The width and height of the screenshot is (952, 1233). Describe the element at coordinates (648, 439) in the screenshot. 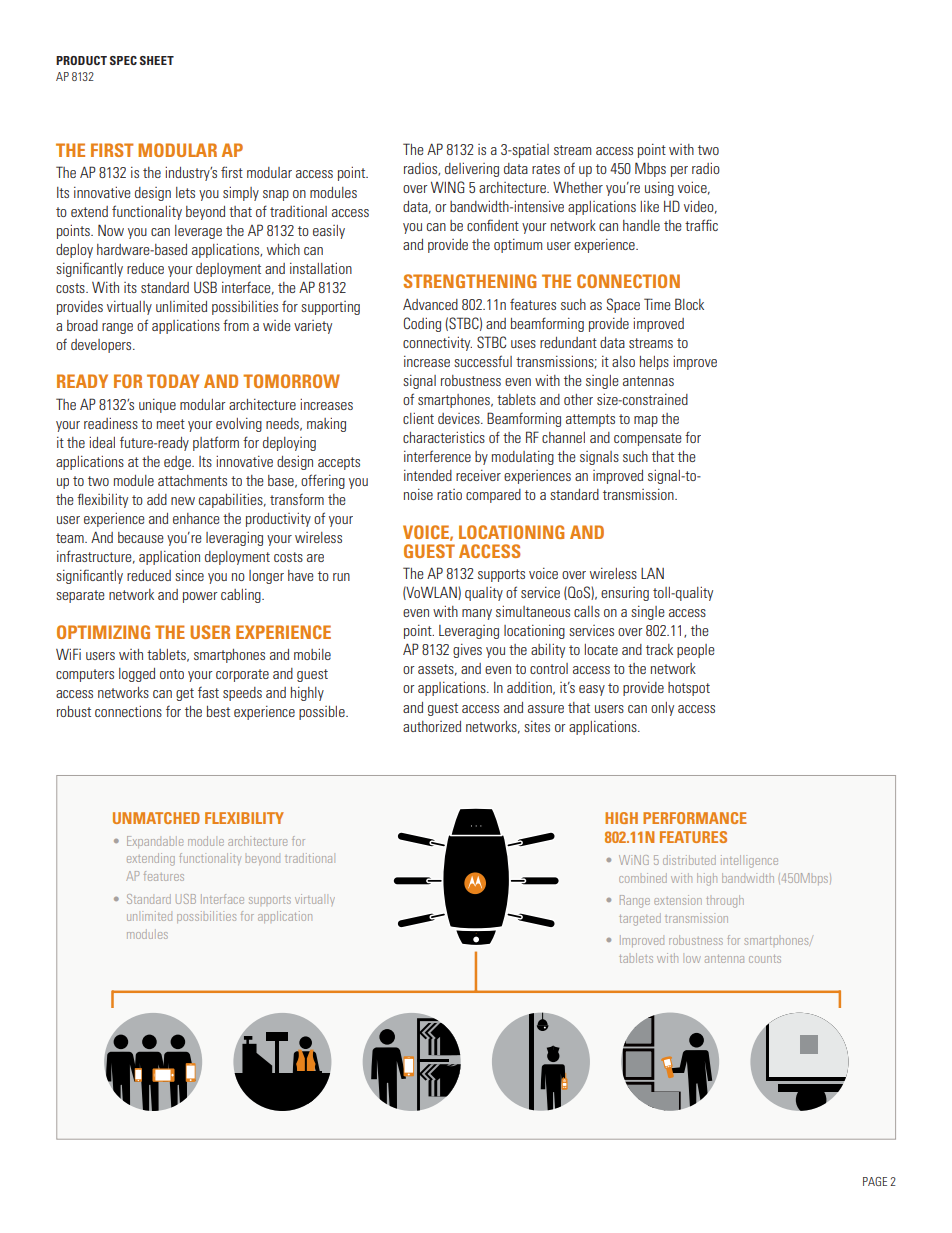

I see `compensate` at that location.
